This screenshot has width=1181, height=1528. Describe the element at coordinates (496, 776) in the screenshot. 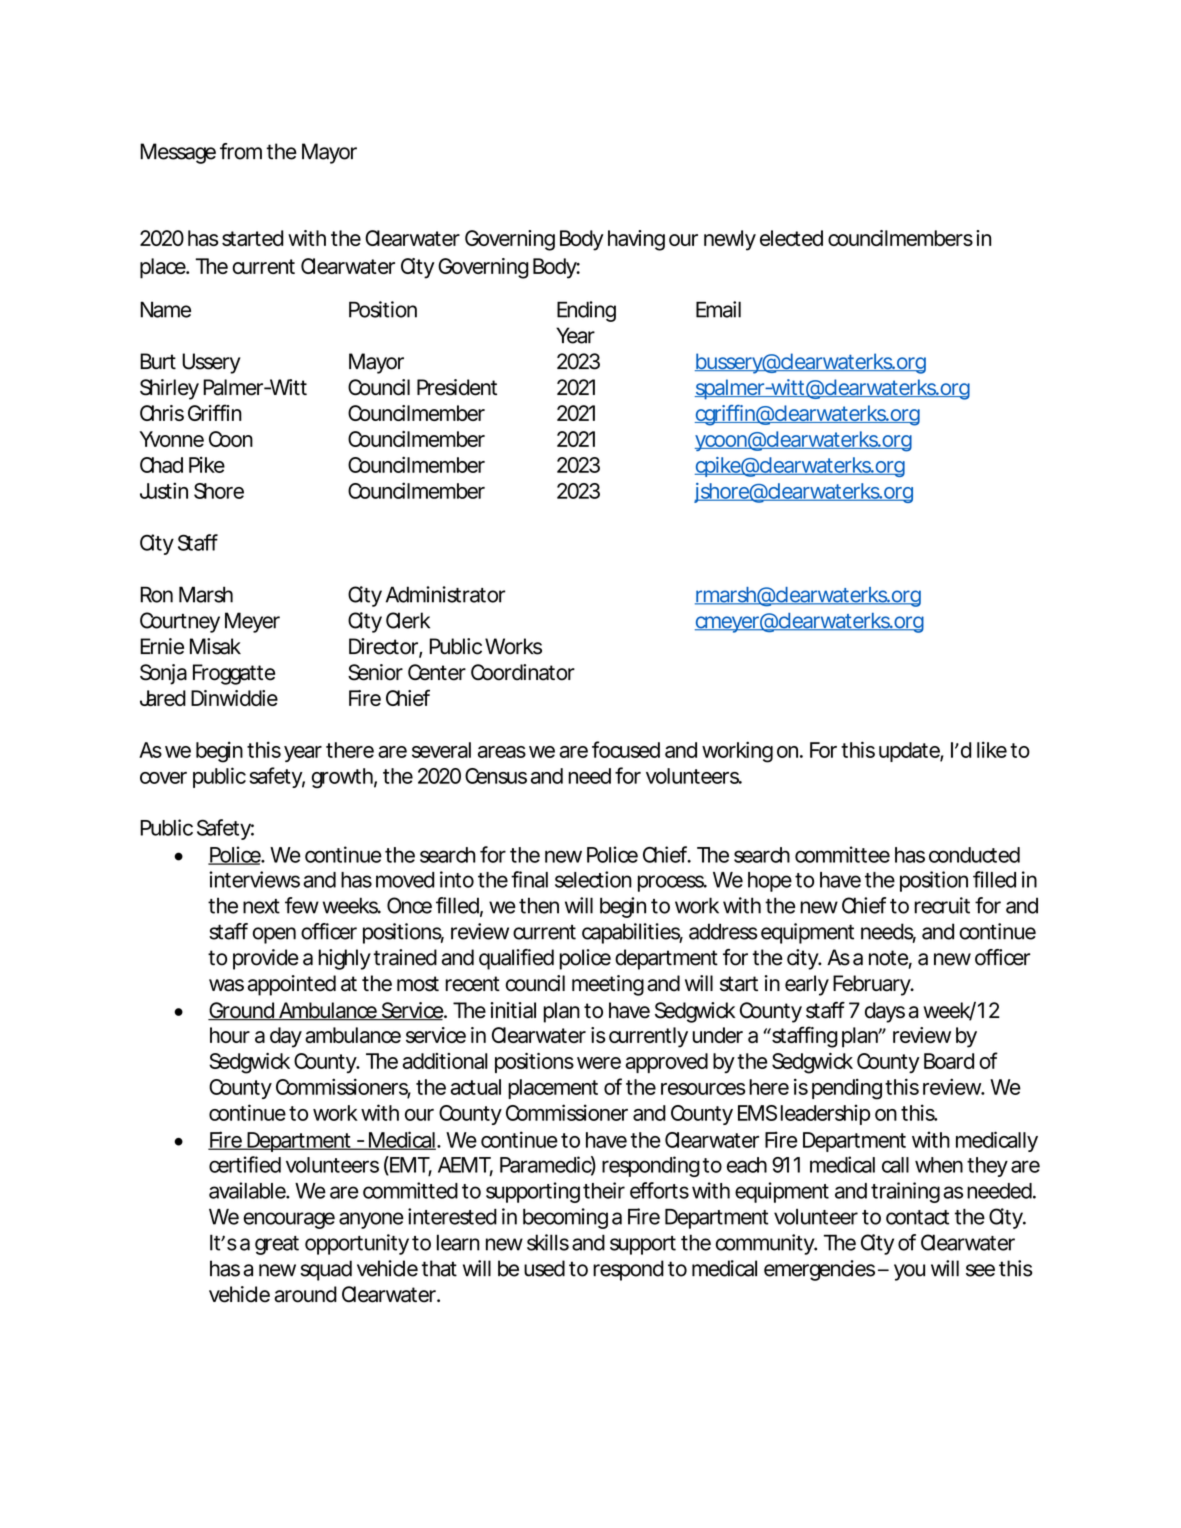

I see `Census` at that location.
